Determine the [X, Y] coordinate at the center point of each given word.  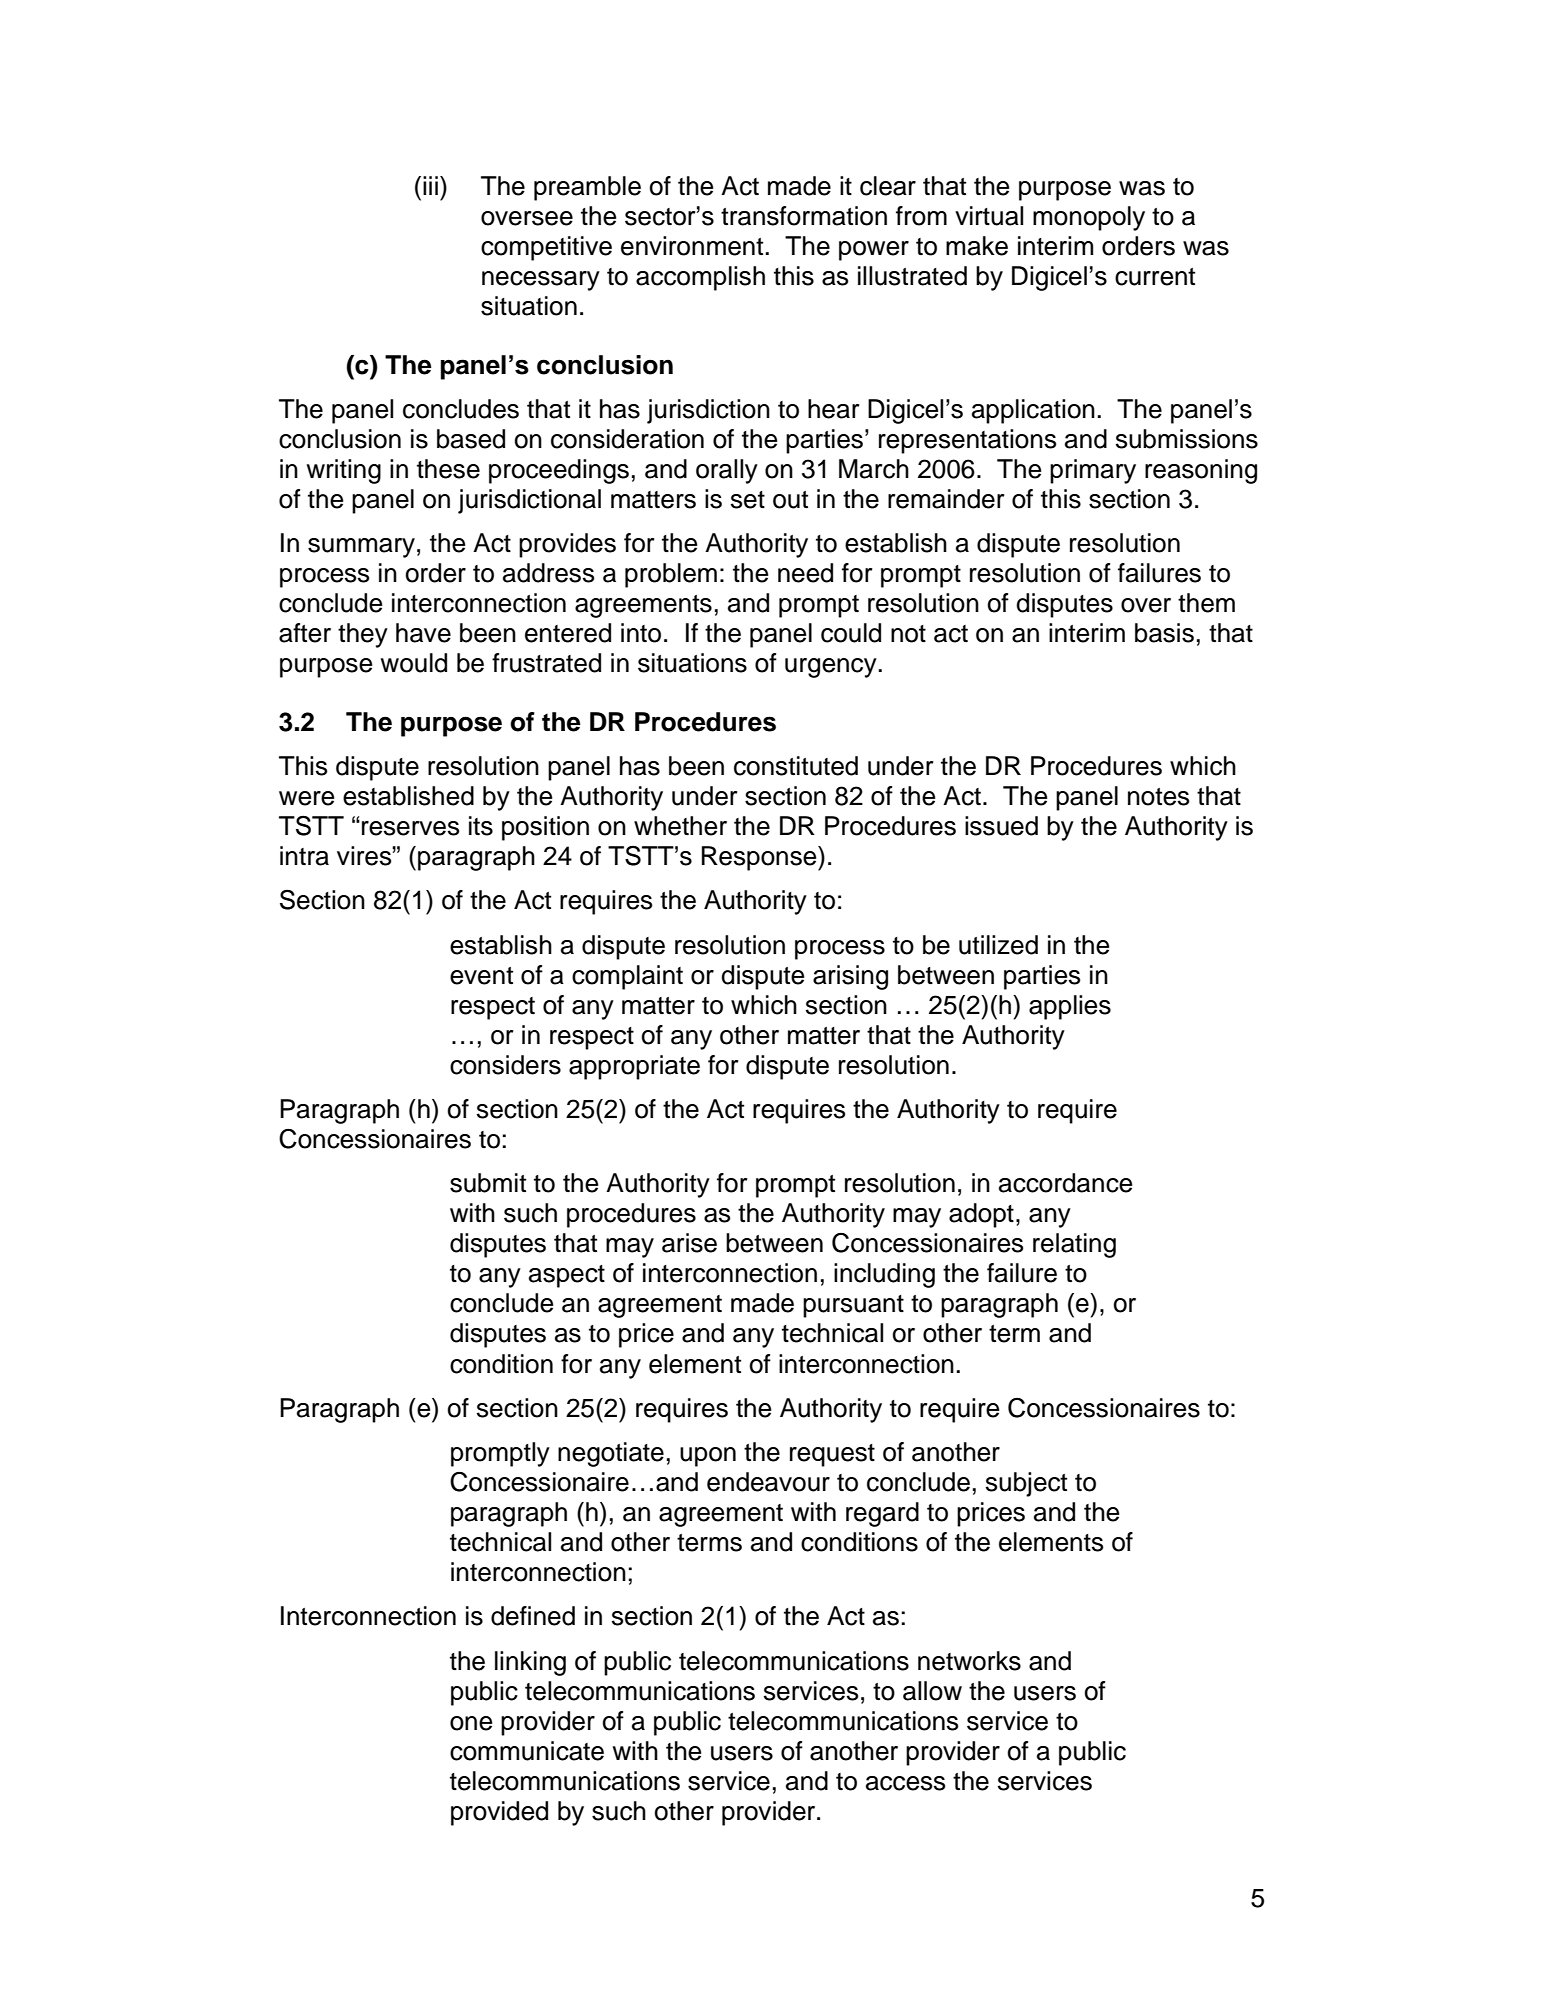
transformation [804, 216]
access [905, 1783]
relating [1074, 1245]
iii [430, 185]
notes [1158, 797]
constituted [796, 766]
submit [488, 1183]
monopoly [1089, 218]
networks [969, 1661]
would [414, 663]
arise [689, 1243]
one [471, 1723]
